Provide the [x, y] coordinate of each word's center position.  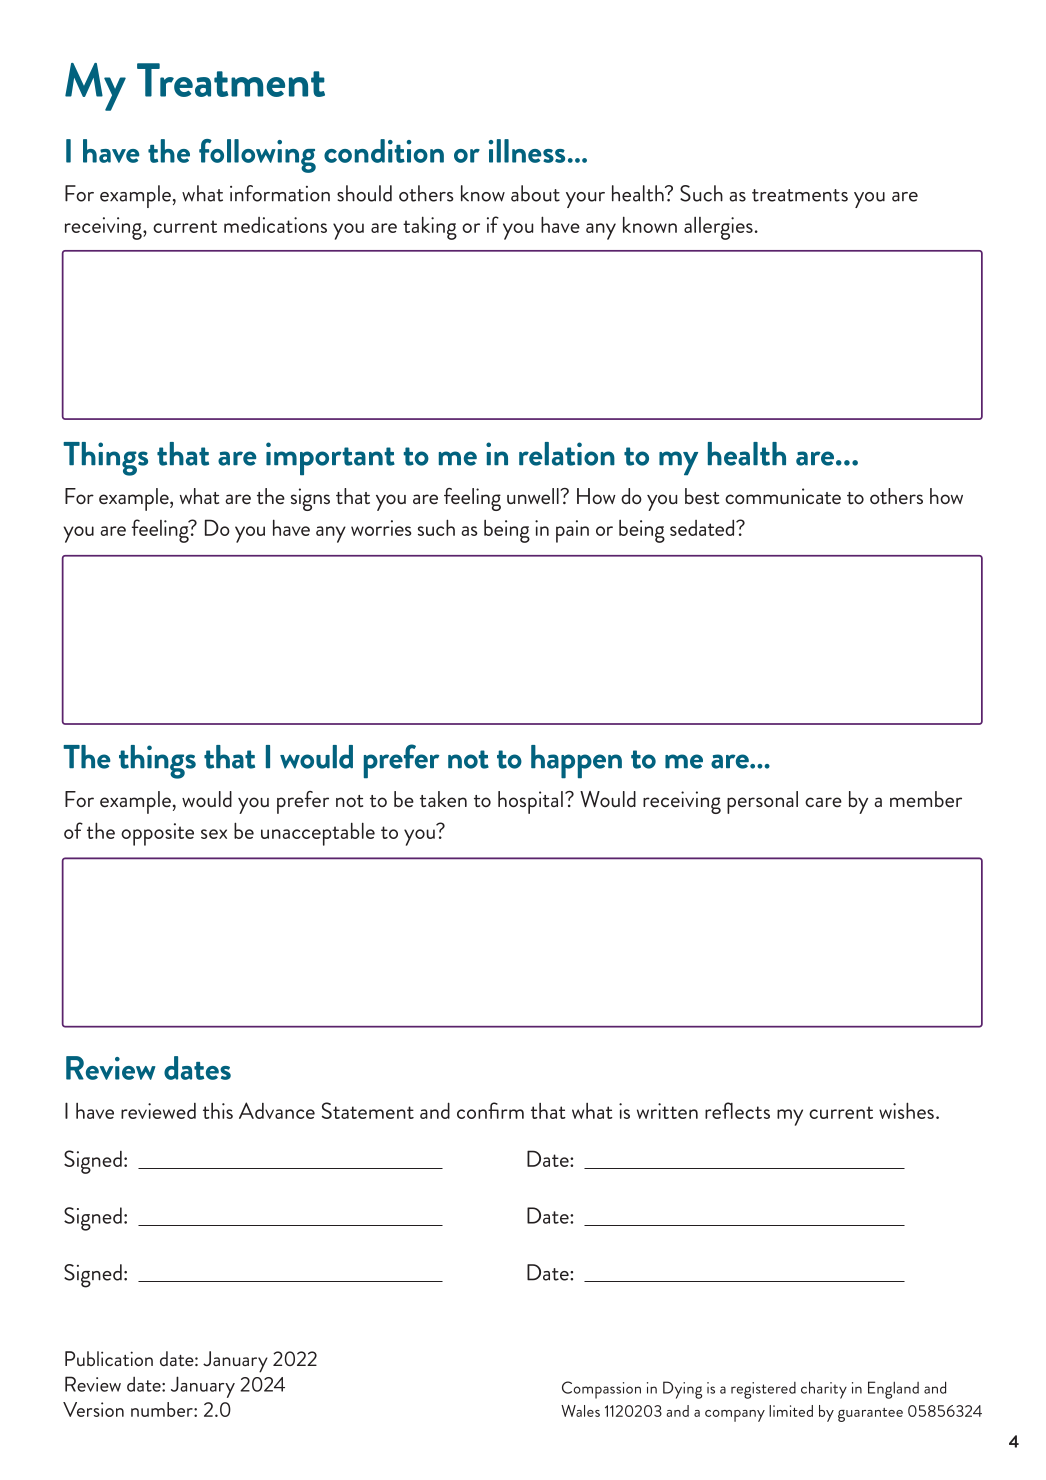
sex [214, 834]
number [163, 1409]
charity [824, 1390]
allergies [718, 228]
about [535, 193]
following [257, 156]
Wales [580, 1411]
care [823, 802]
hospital [530, 802]
